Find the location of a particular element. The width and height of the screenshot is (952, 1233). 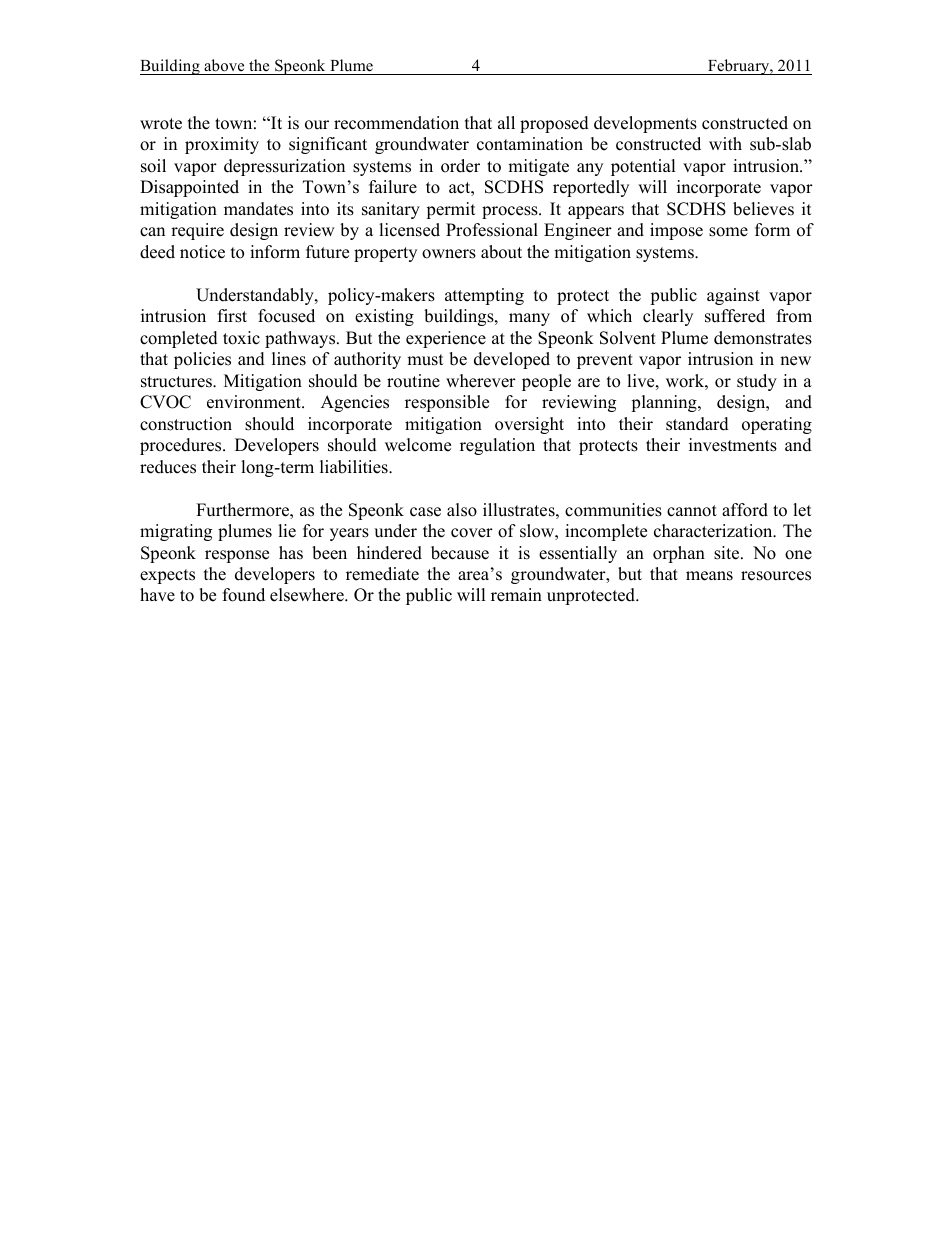

developments is located at coordinates (645, 124).
